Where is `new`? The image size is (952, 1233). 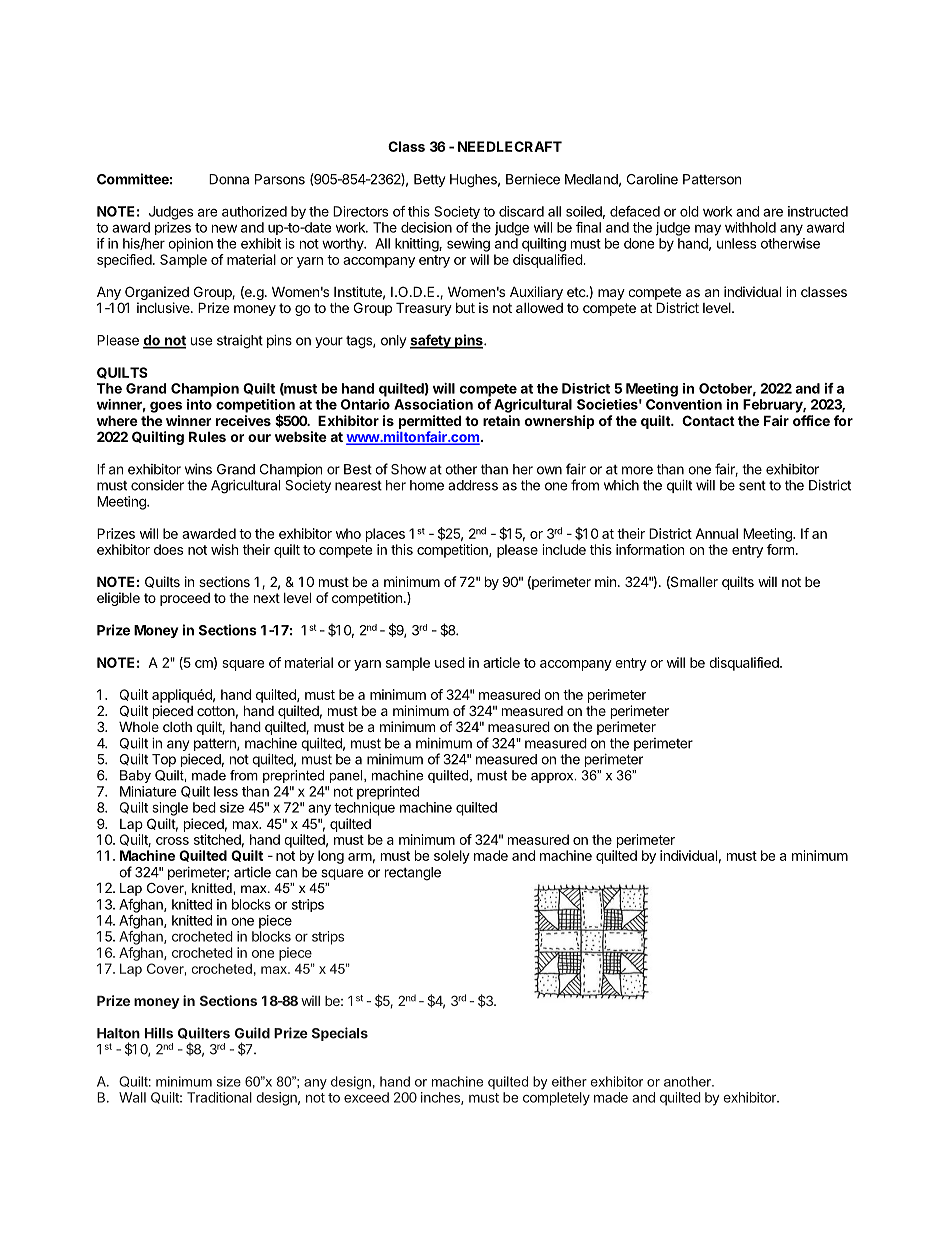 new is located at coordinates (224, 228).
